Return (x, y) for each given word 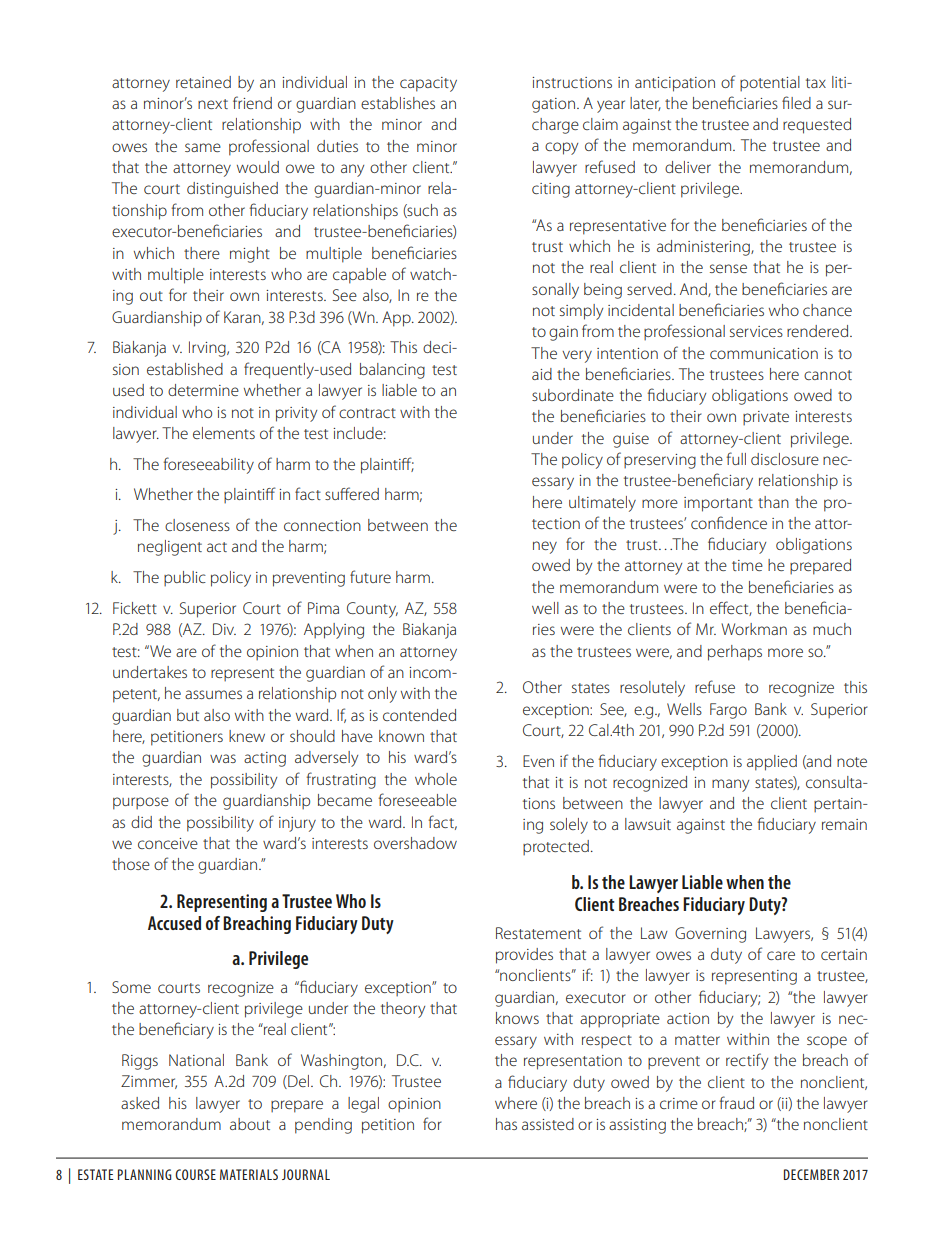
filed (796, 102)
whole (436, 779)
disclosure (785, 459)
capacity (428, 84)
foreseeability (209, 465)
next (213, 104)
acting (265, 759)
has (506, 1124)
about (250, 1124)
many (730, 785)
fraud (737, 1102)
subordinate (573, 395)
